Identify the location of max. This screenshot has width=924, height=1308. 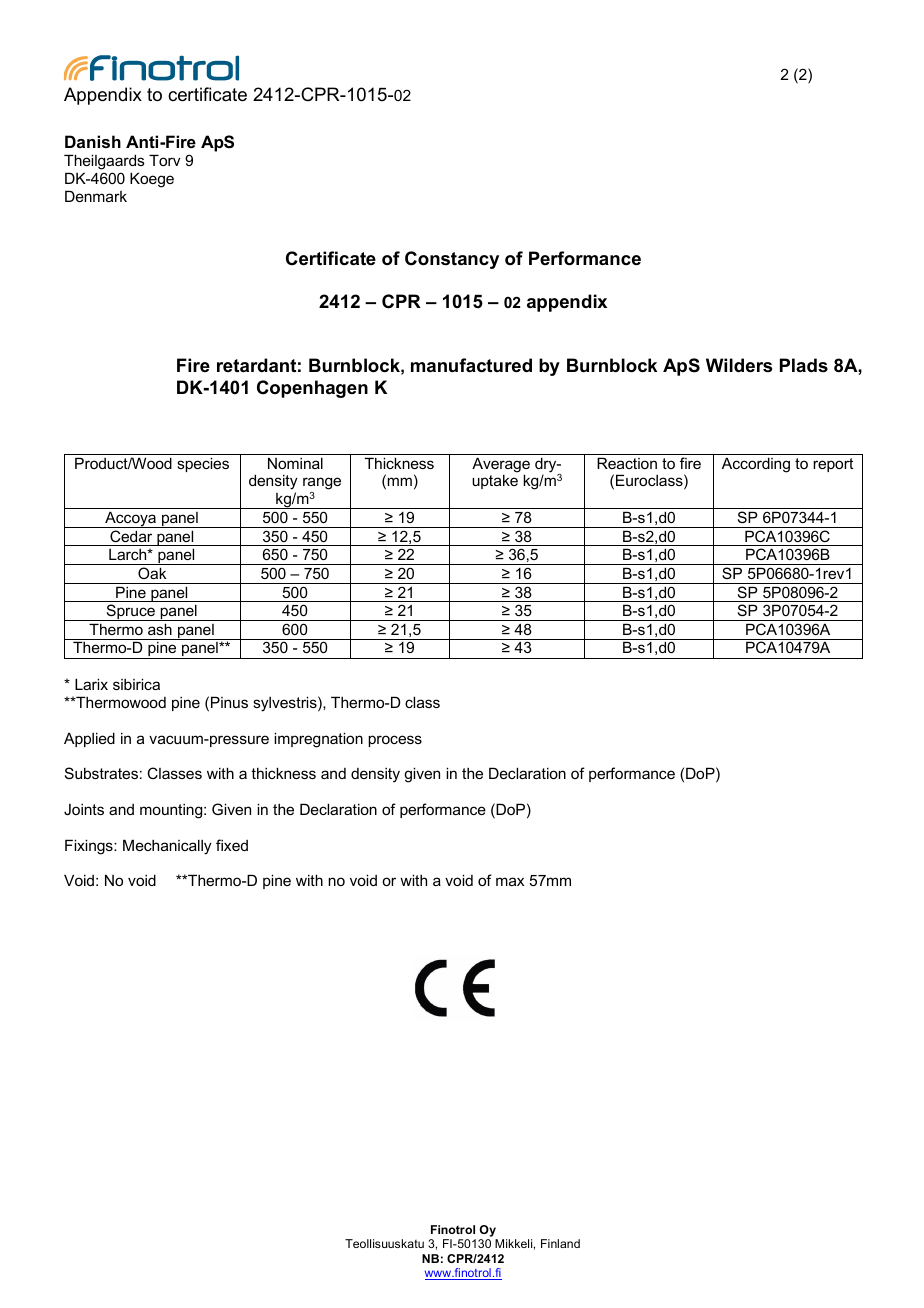
(510, 881).
